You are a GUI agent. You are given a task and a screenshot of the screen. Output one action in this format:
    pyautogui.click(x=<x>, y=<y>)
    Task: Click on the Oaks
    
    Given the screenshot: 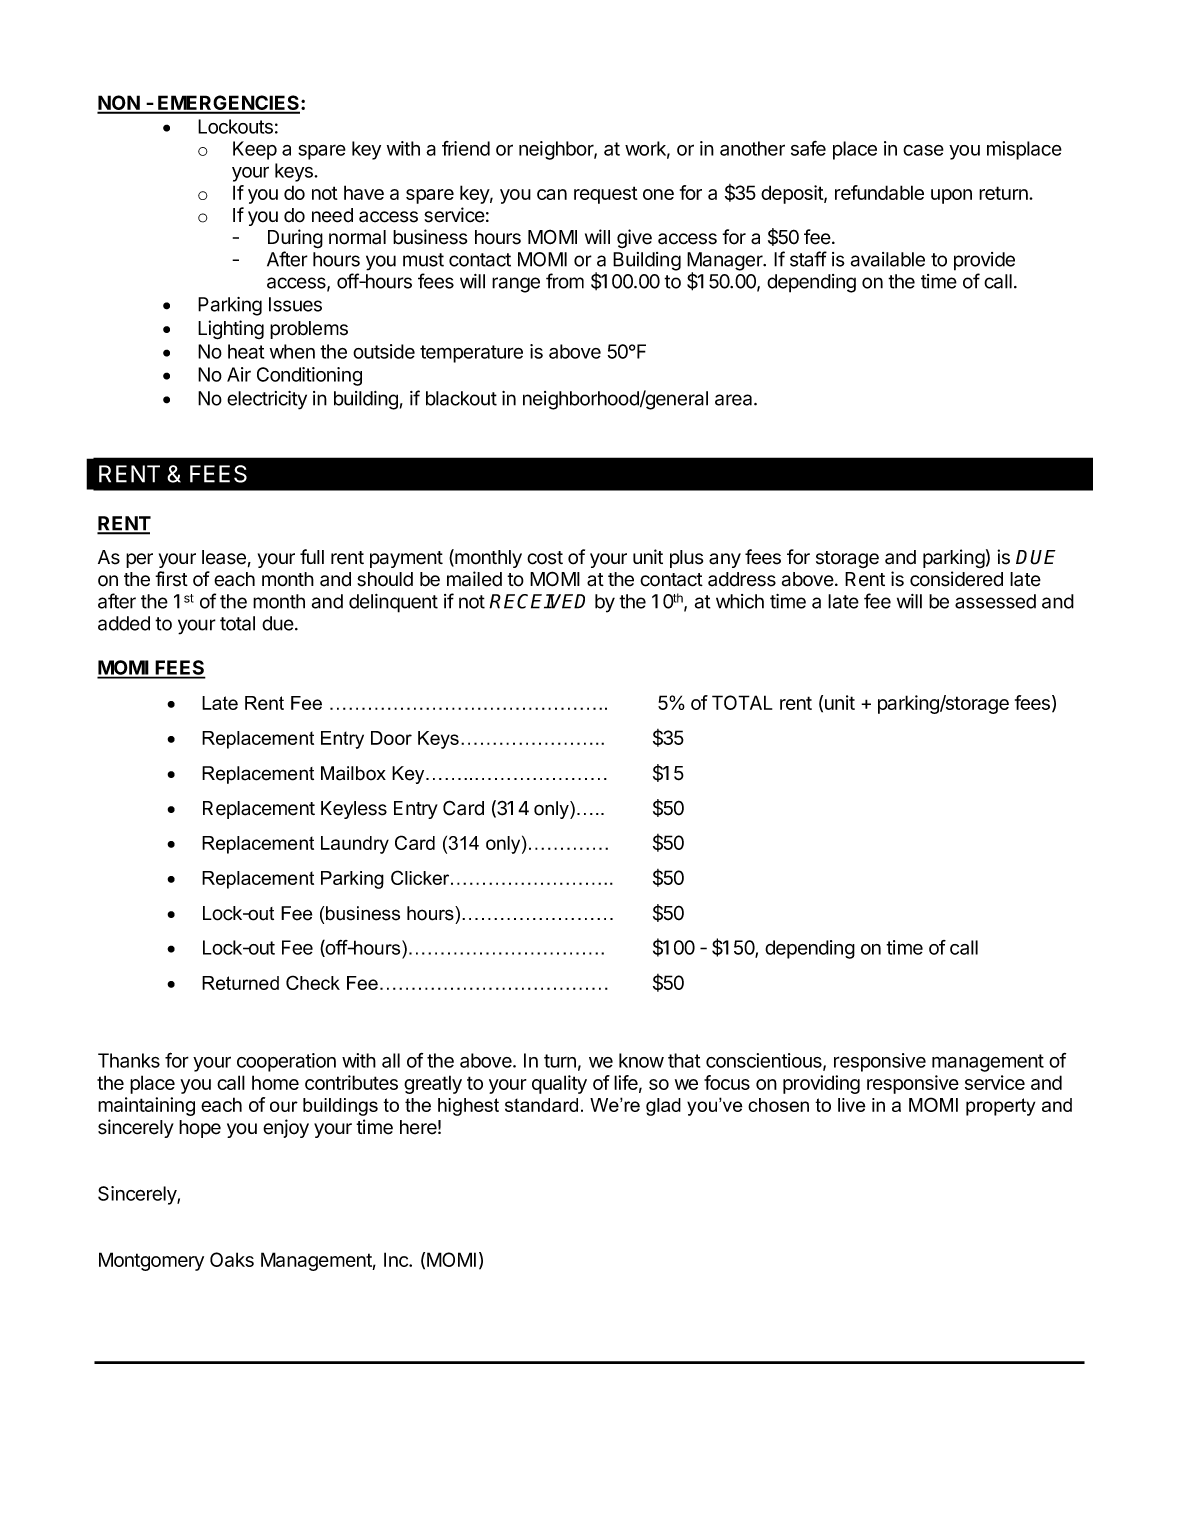 What is the action you would take?
    pyautogui.click(x=232, y=1259)
